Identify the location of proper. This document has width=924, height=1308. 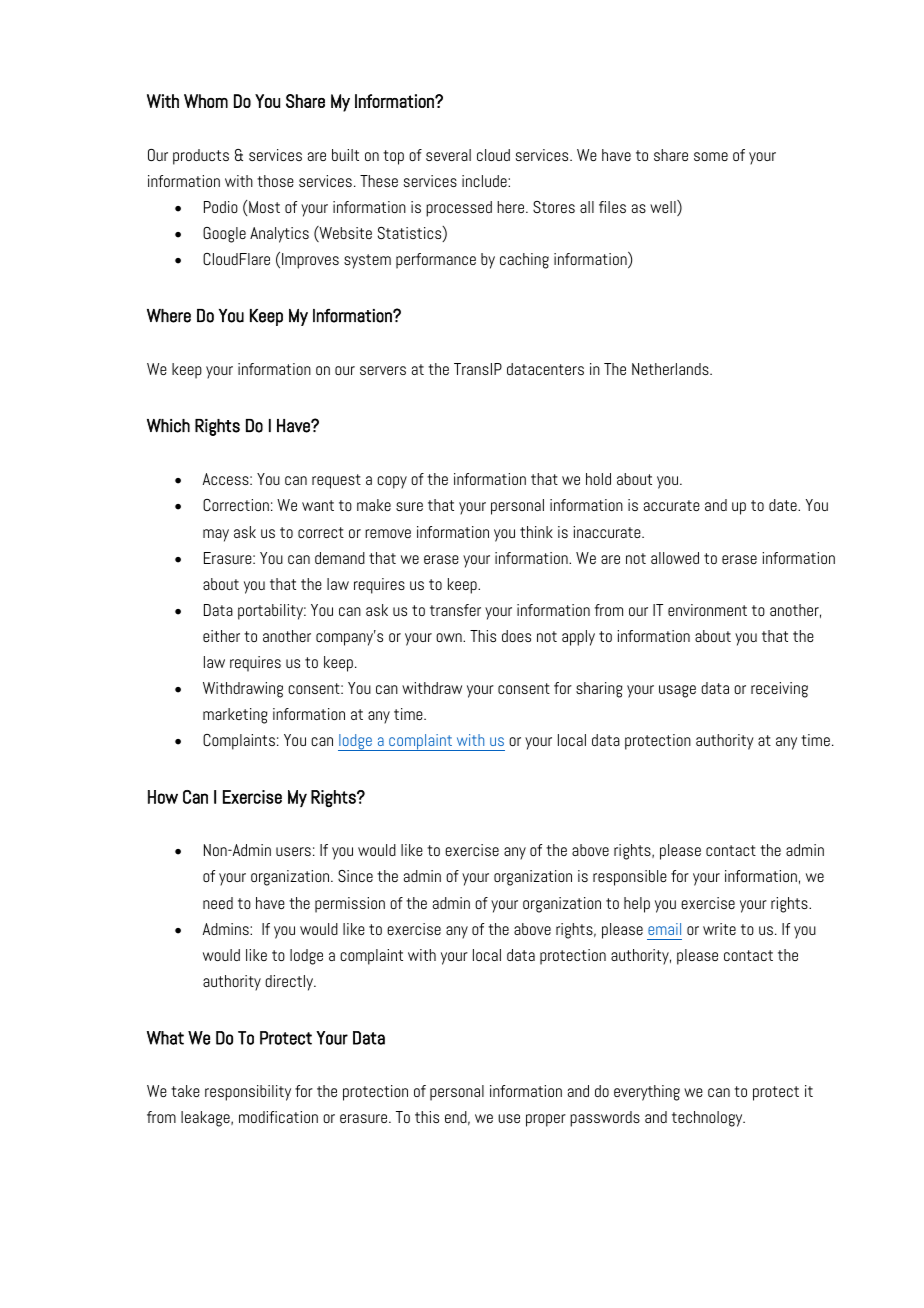
(546, 1120).
